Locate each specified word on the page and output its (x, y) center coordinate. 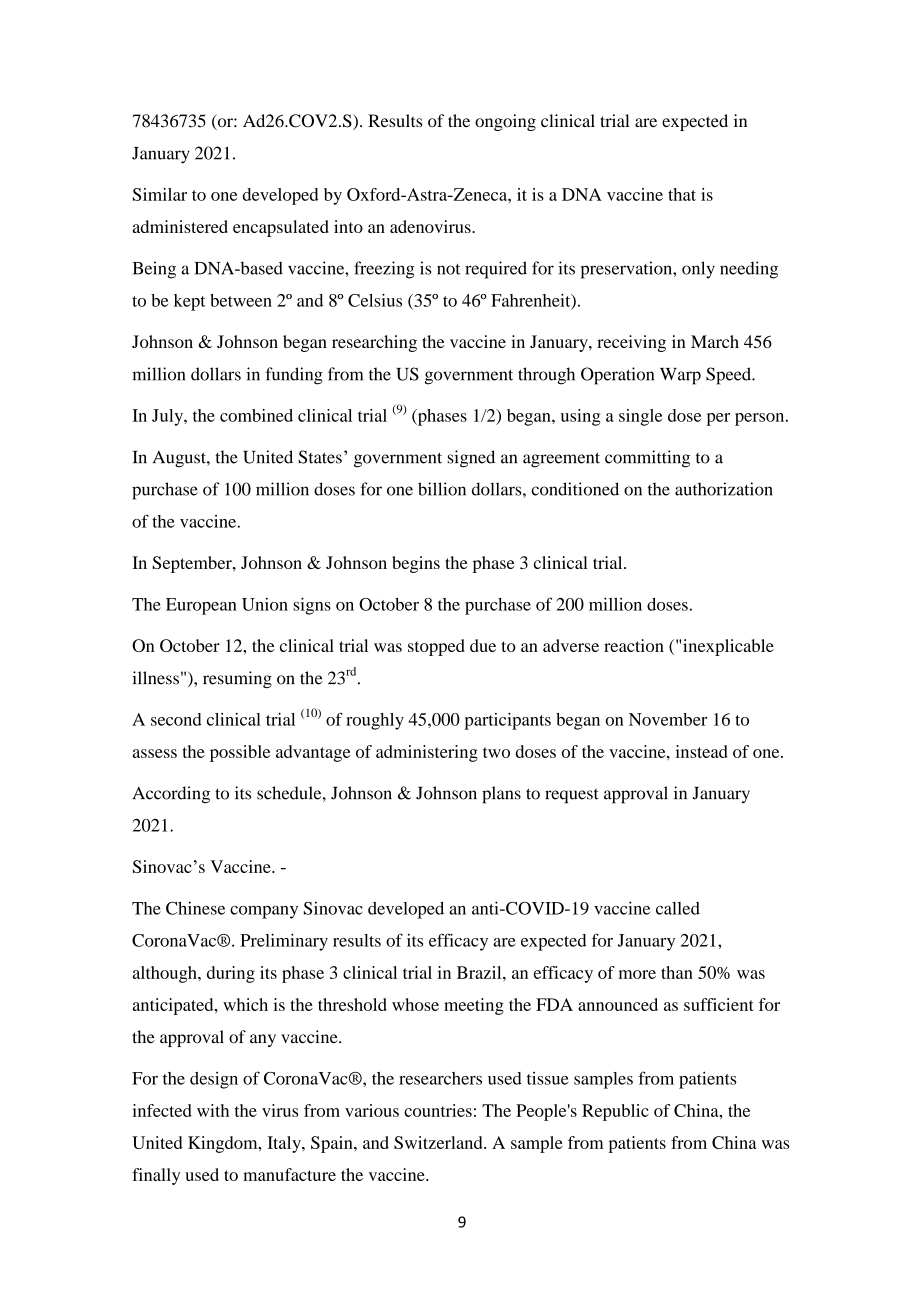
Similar (160, 194)
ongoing (505, 122)
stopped (436, 647)
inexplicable (728, 647)
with (213, 1110)
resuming (237, 679)
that (682, 194)
